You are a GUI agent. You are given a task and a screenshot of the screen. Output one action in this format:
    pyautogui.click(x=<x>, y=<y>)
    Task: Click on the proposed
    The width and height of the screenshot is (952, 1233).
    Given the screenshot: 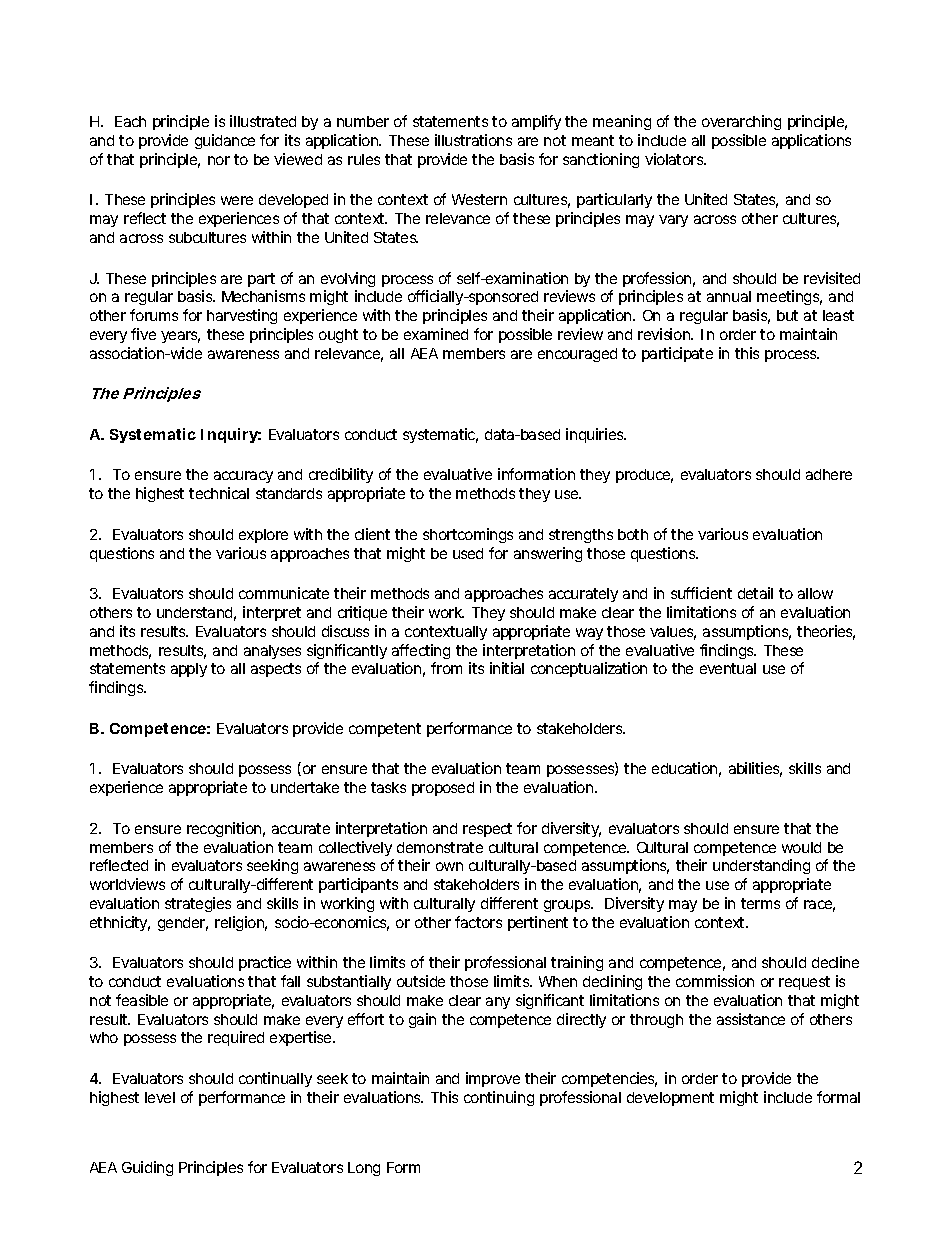 What is the action you would take?
    pyautogui.click(x=443, y=789)
